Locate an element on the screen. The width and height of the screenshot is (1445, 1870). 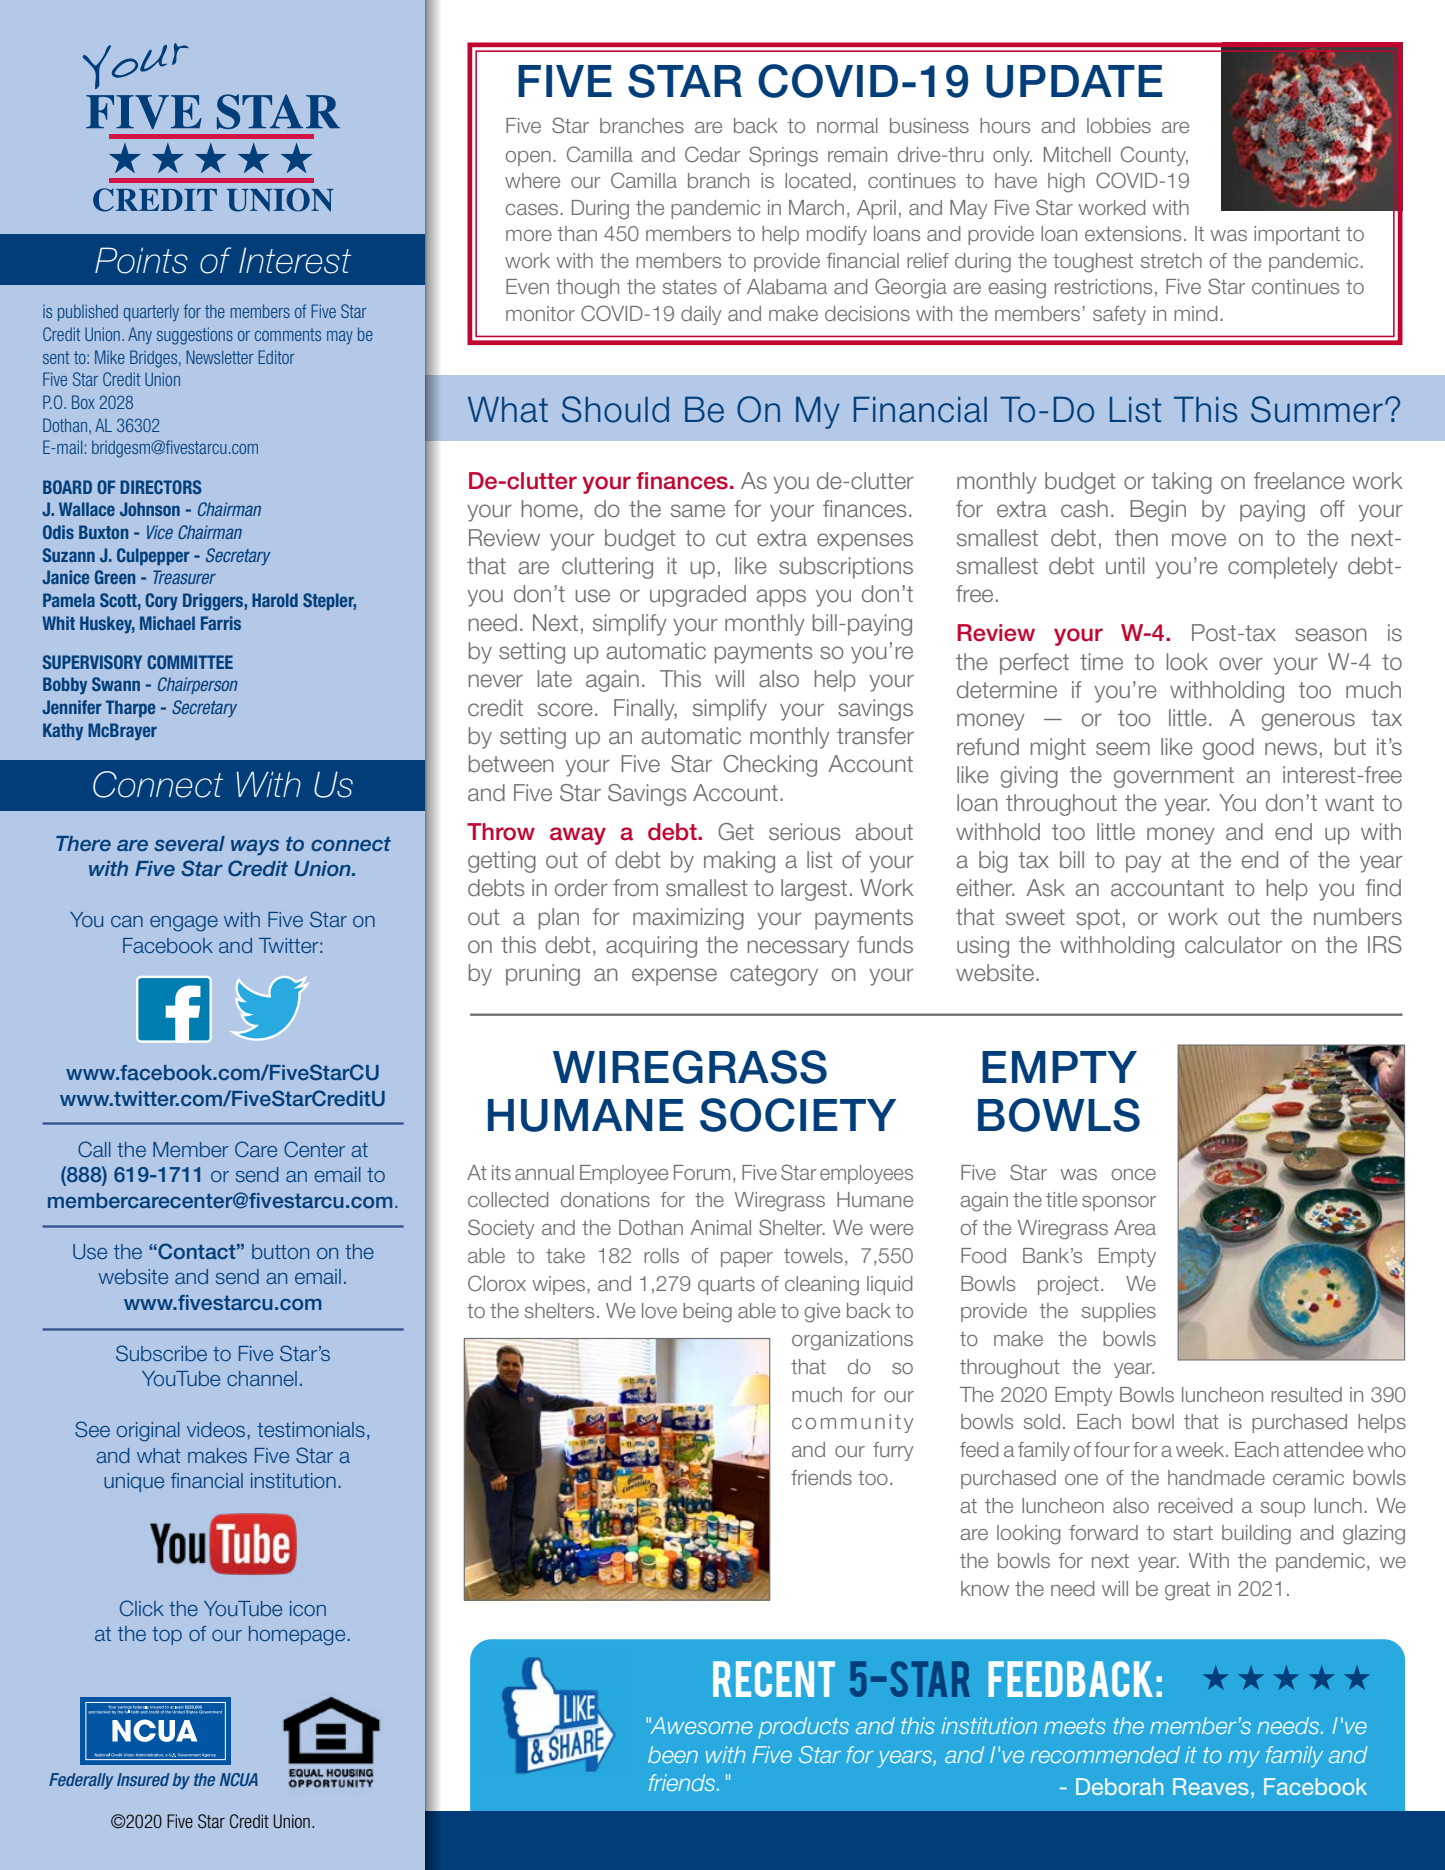
calculator is located at coordinates (1233, 945).
